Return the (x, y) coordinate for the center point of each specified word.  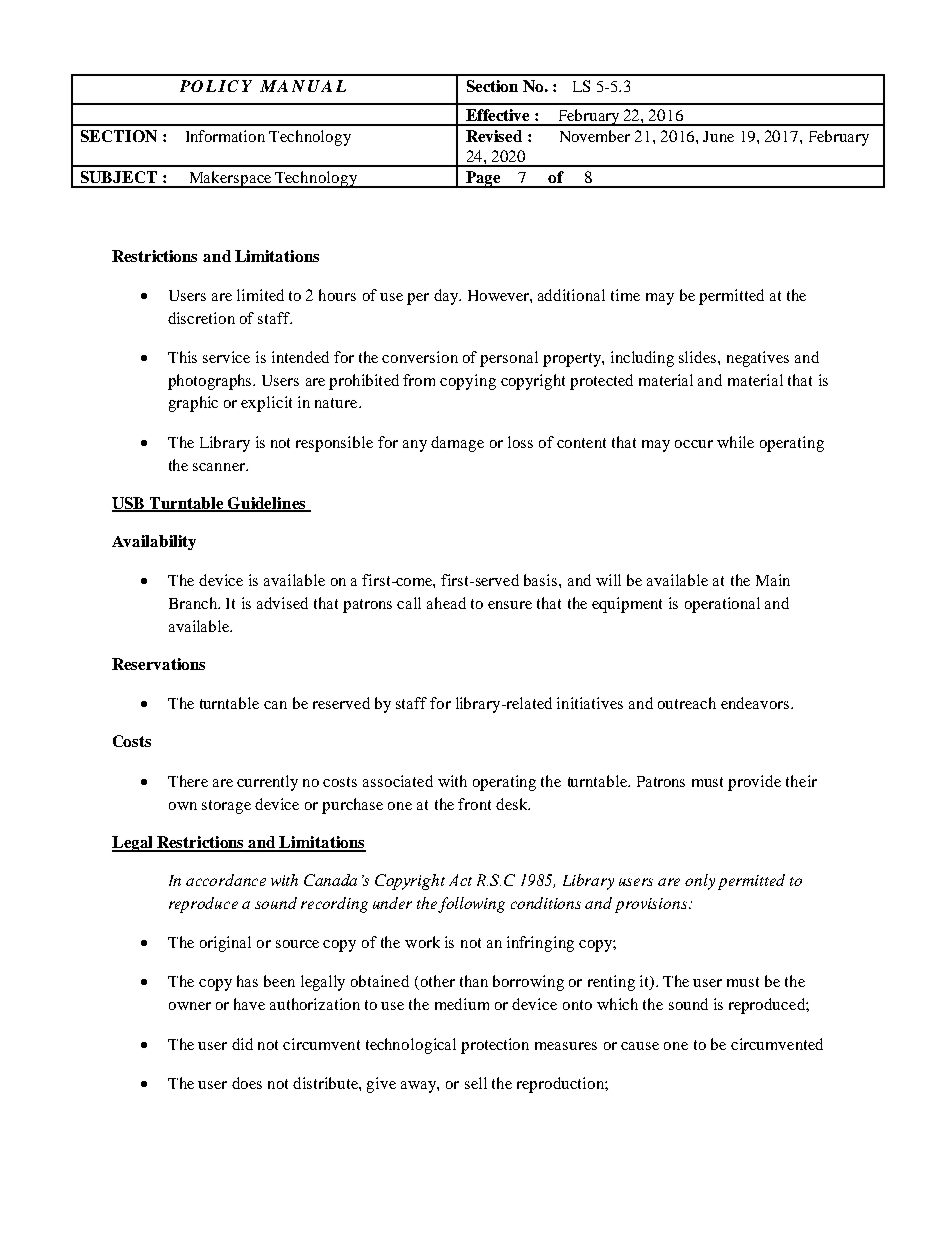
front (474, 804)
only (700, 882)
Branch (194, 603)
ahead (446, 603)
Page (483, 179)
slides (699, 357)
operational (722, 605)
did (242, 1044)
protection (495, 1046)
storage (226, 807)
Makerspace (230, 179)
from (419, 380)
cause (640, 1046)
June (718, 136)
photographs (211, 382)
